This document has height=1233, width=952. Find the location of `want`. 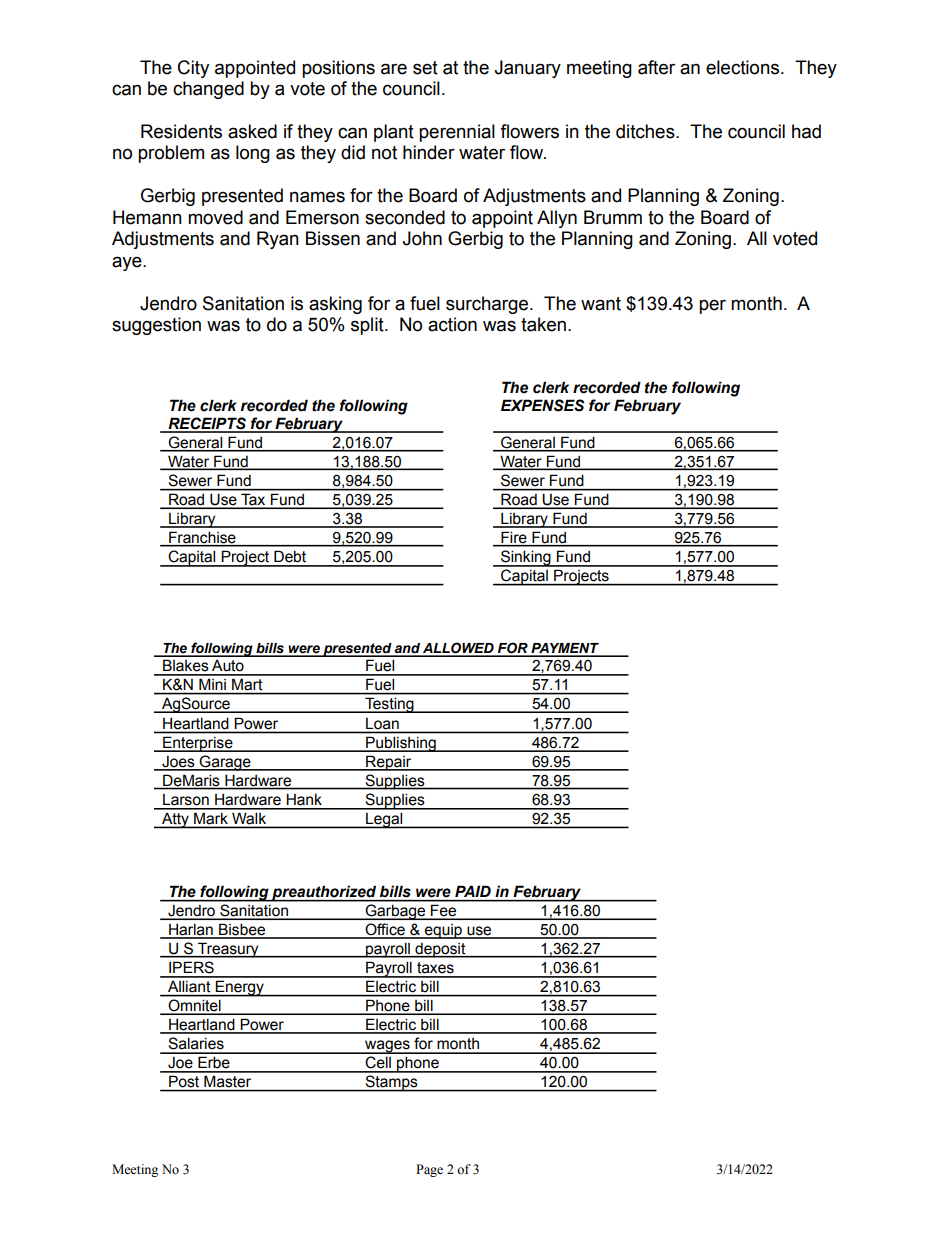

want is located at coordinates (601, 304).
